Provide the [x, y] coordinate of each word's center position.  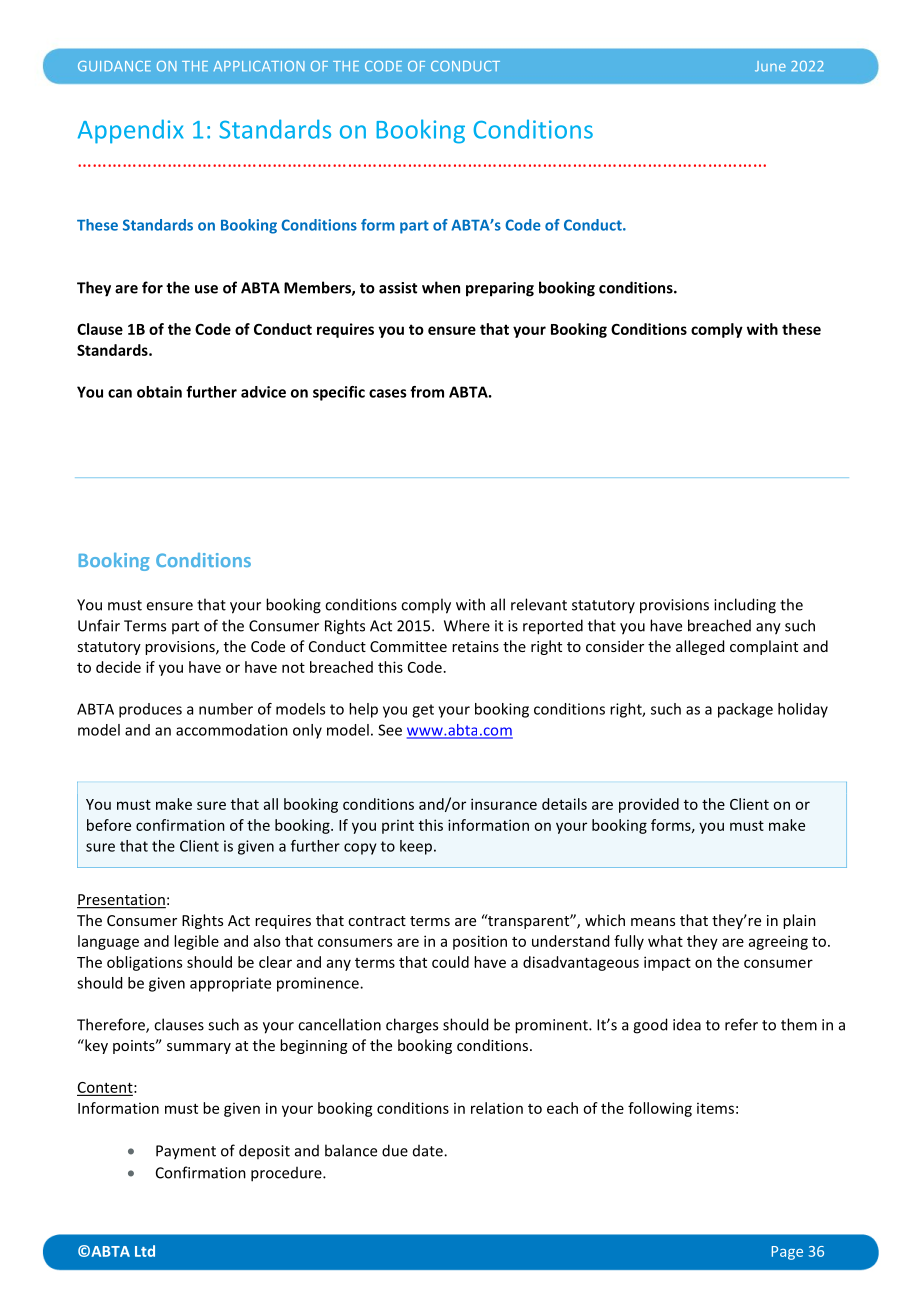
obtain [159, 392]
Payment [186, 1152]
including [745, 606]
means [653, 922]
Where [467, 625]
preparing [500, 289]
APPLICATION [259, 66]
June [770, 66]
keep [416, 847]
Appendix [130, 131]
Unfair [99, 625]
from [427, 392]
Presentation [121, 901]
